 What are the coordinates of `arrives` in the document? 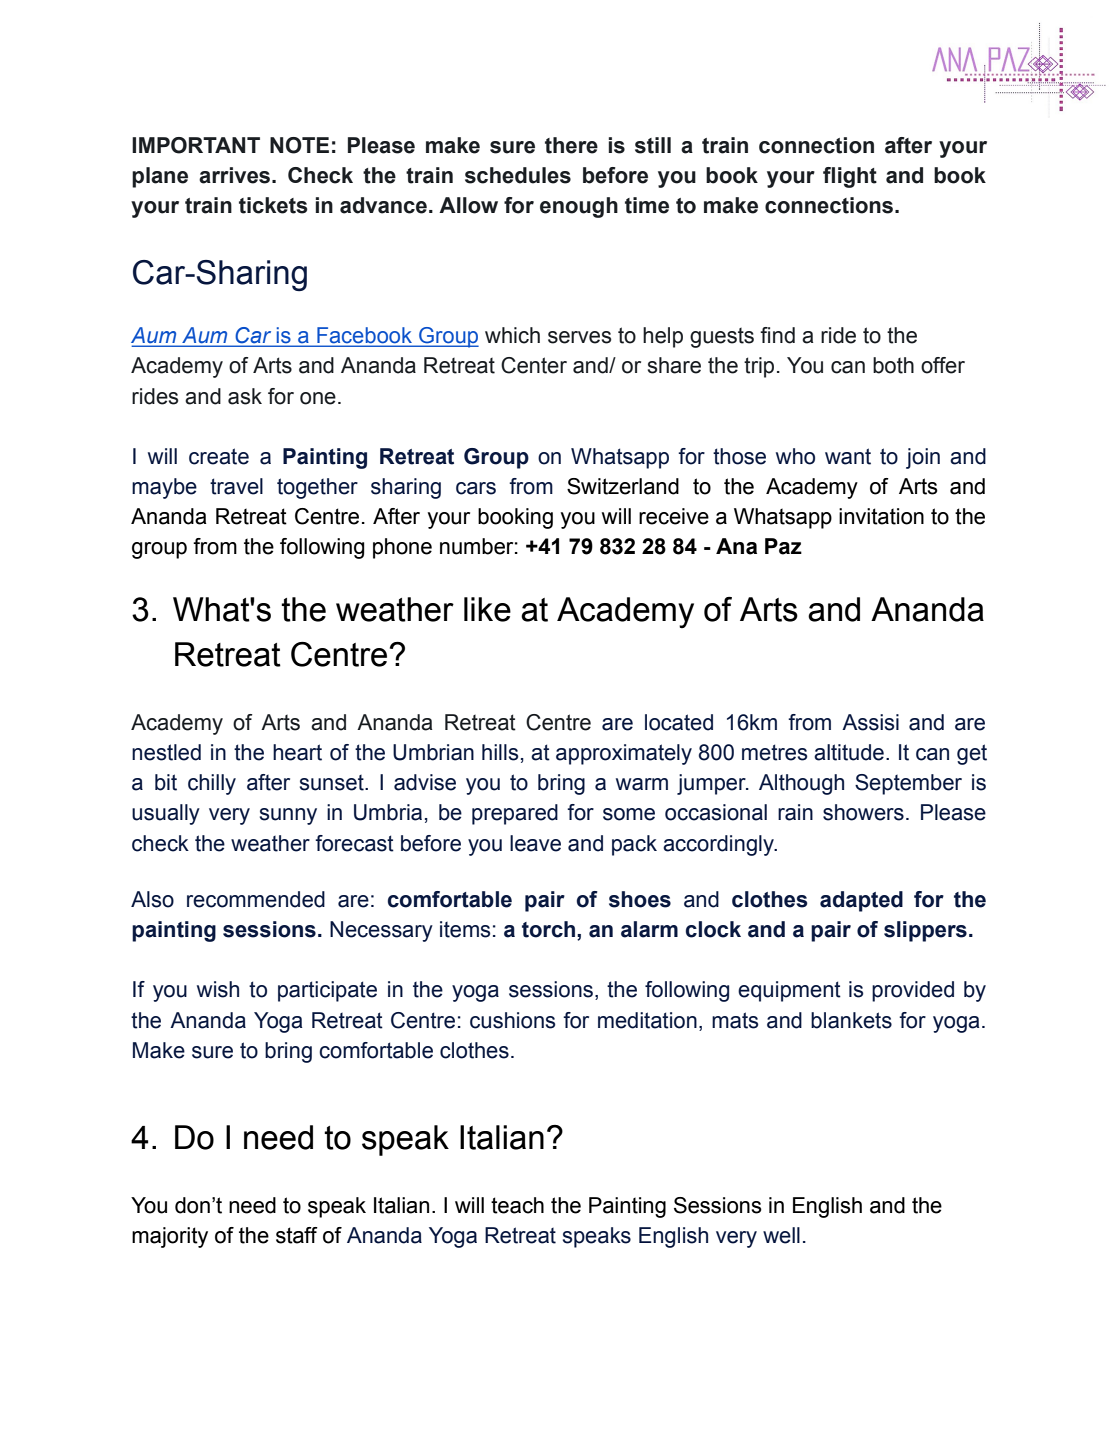 It's located at (236, 175).
